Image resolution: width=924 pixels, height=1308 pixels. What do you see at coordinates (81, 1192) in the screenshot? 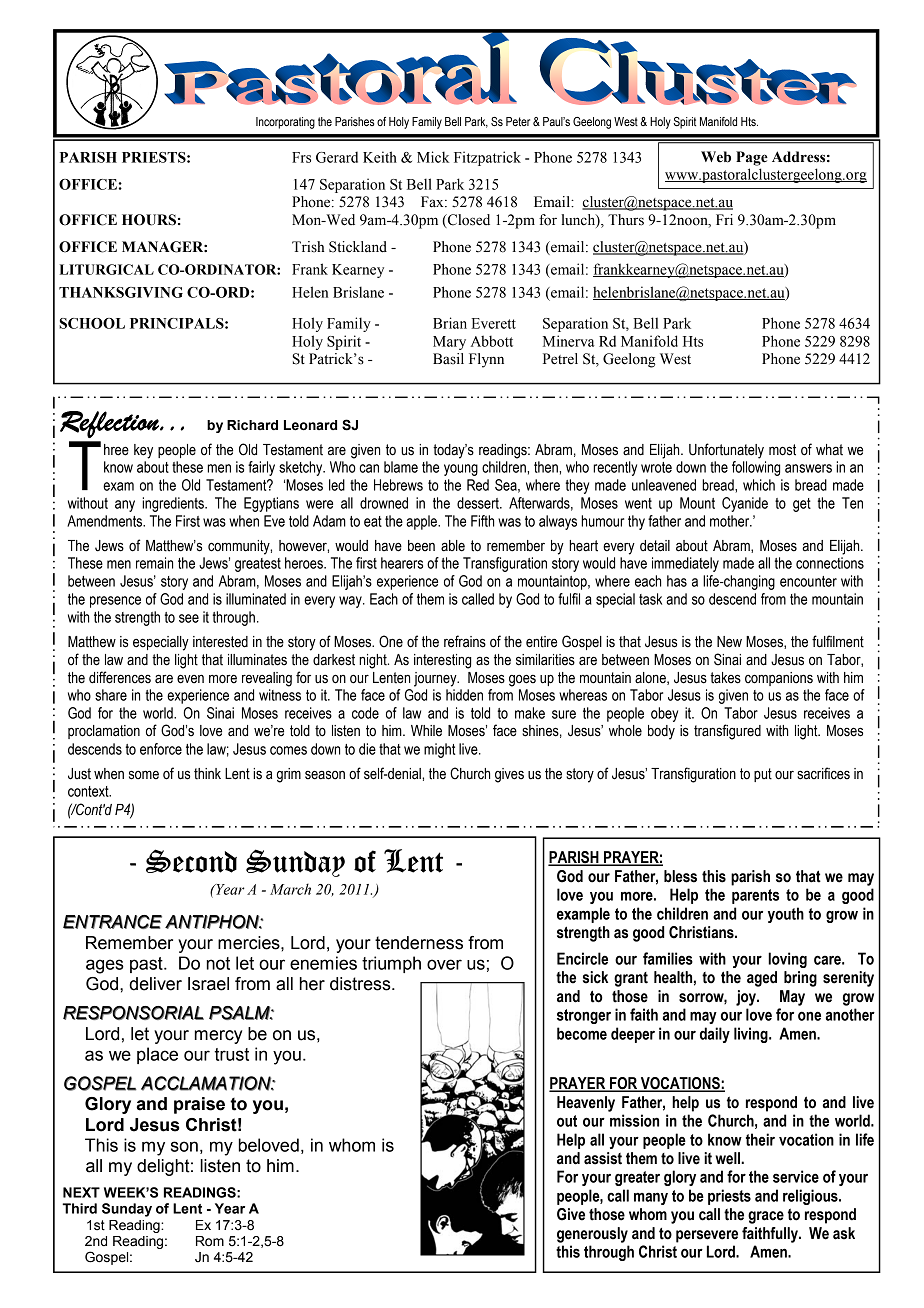
I see `NEXT` at bounding box center [81, 1192].
